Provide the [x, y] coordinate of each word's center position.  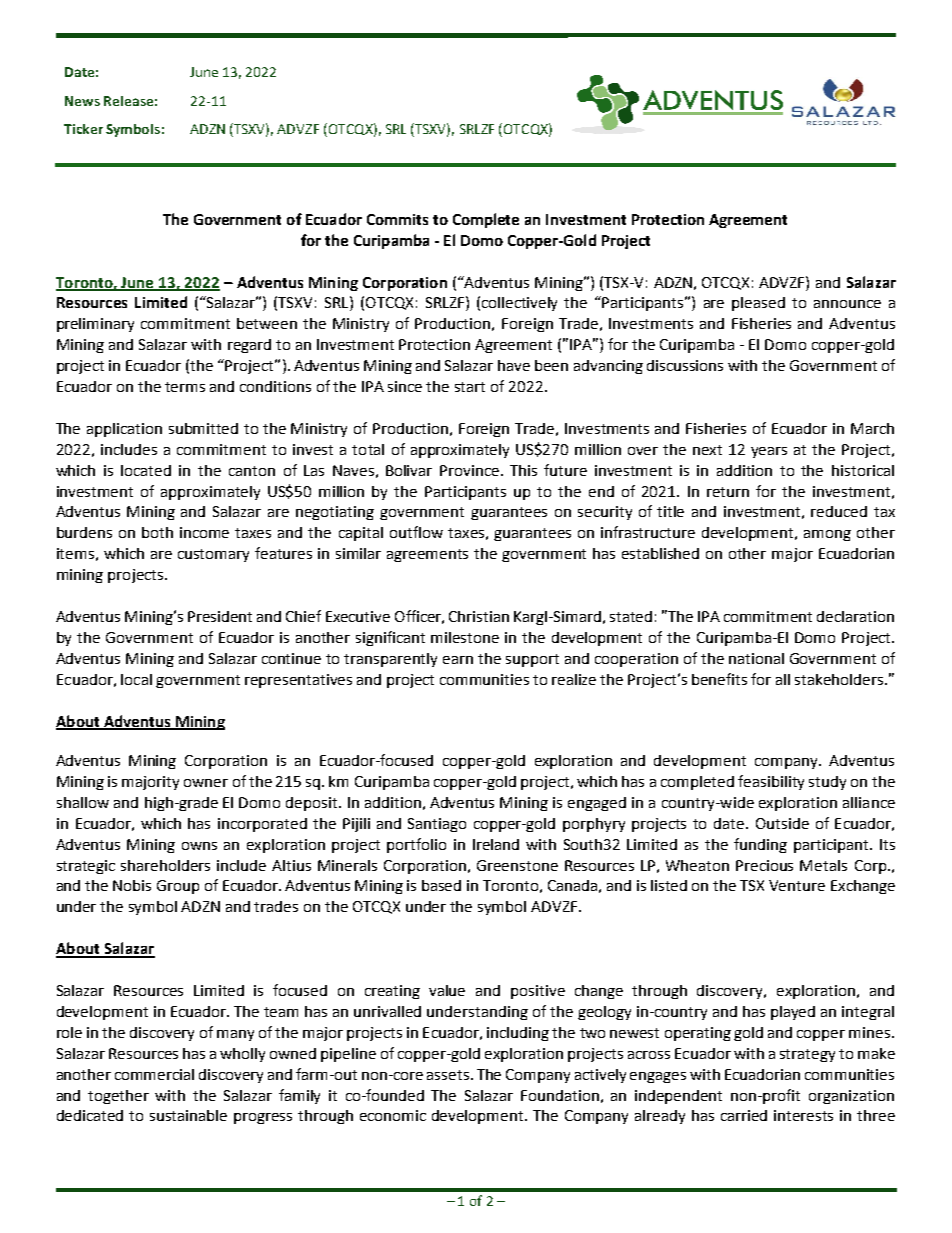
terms [185, 387]
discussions [685, 365]
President [220, 616]
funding [760, 845]
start [470, 387]
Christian [479, 616]
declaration [855, 616]
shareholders [165, 865]
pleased [758, 304]
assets [449, 1075]
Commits [397, 219]
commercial [154, 1074]
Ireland [496, 844]
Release [128, 101]
